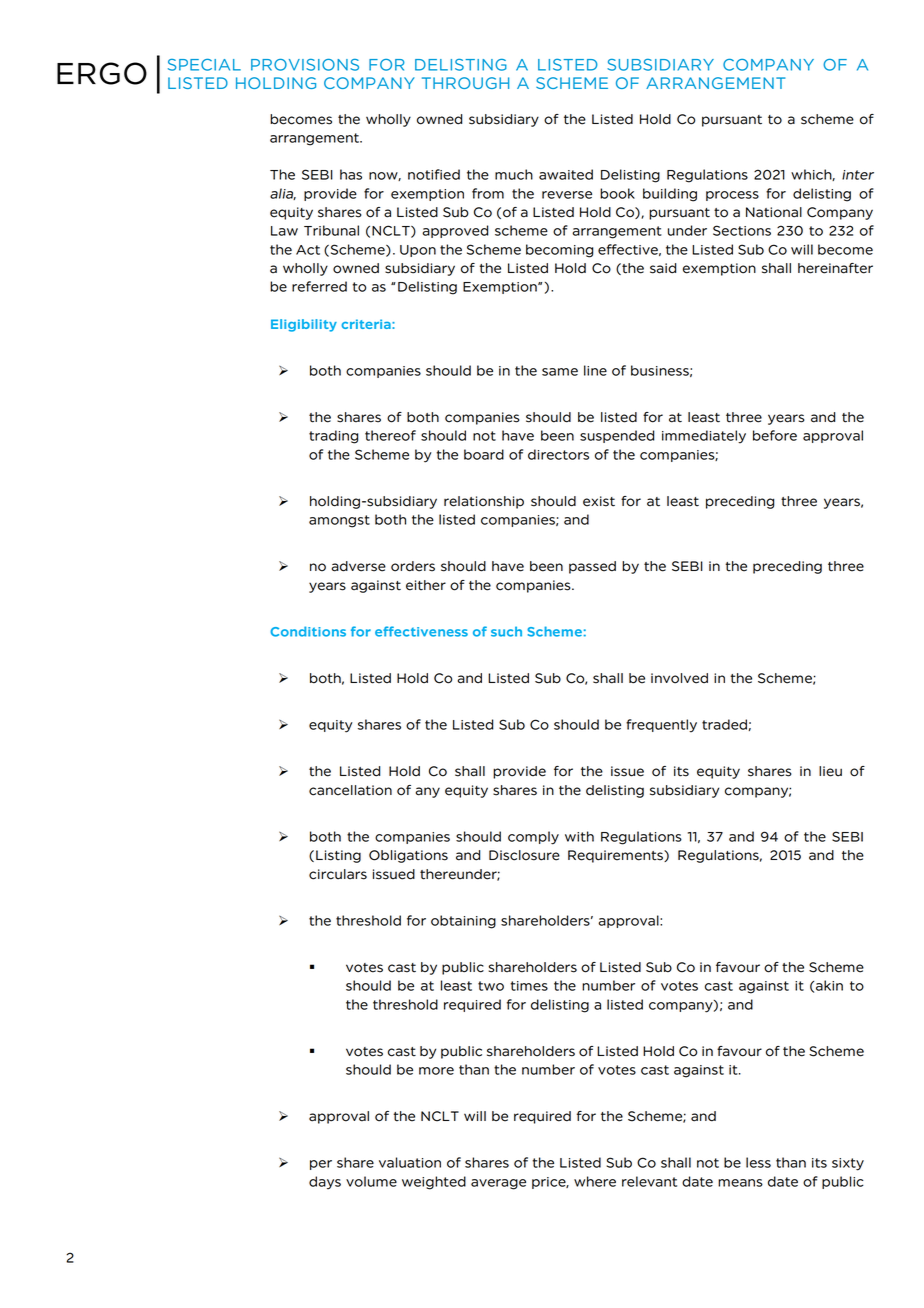  I want to click on akin, so click(829, 985).
